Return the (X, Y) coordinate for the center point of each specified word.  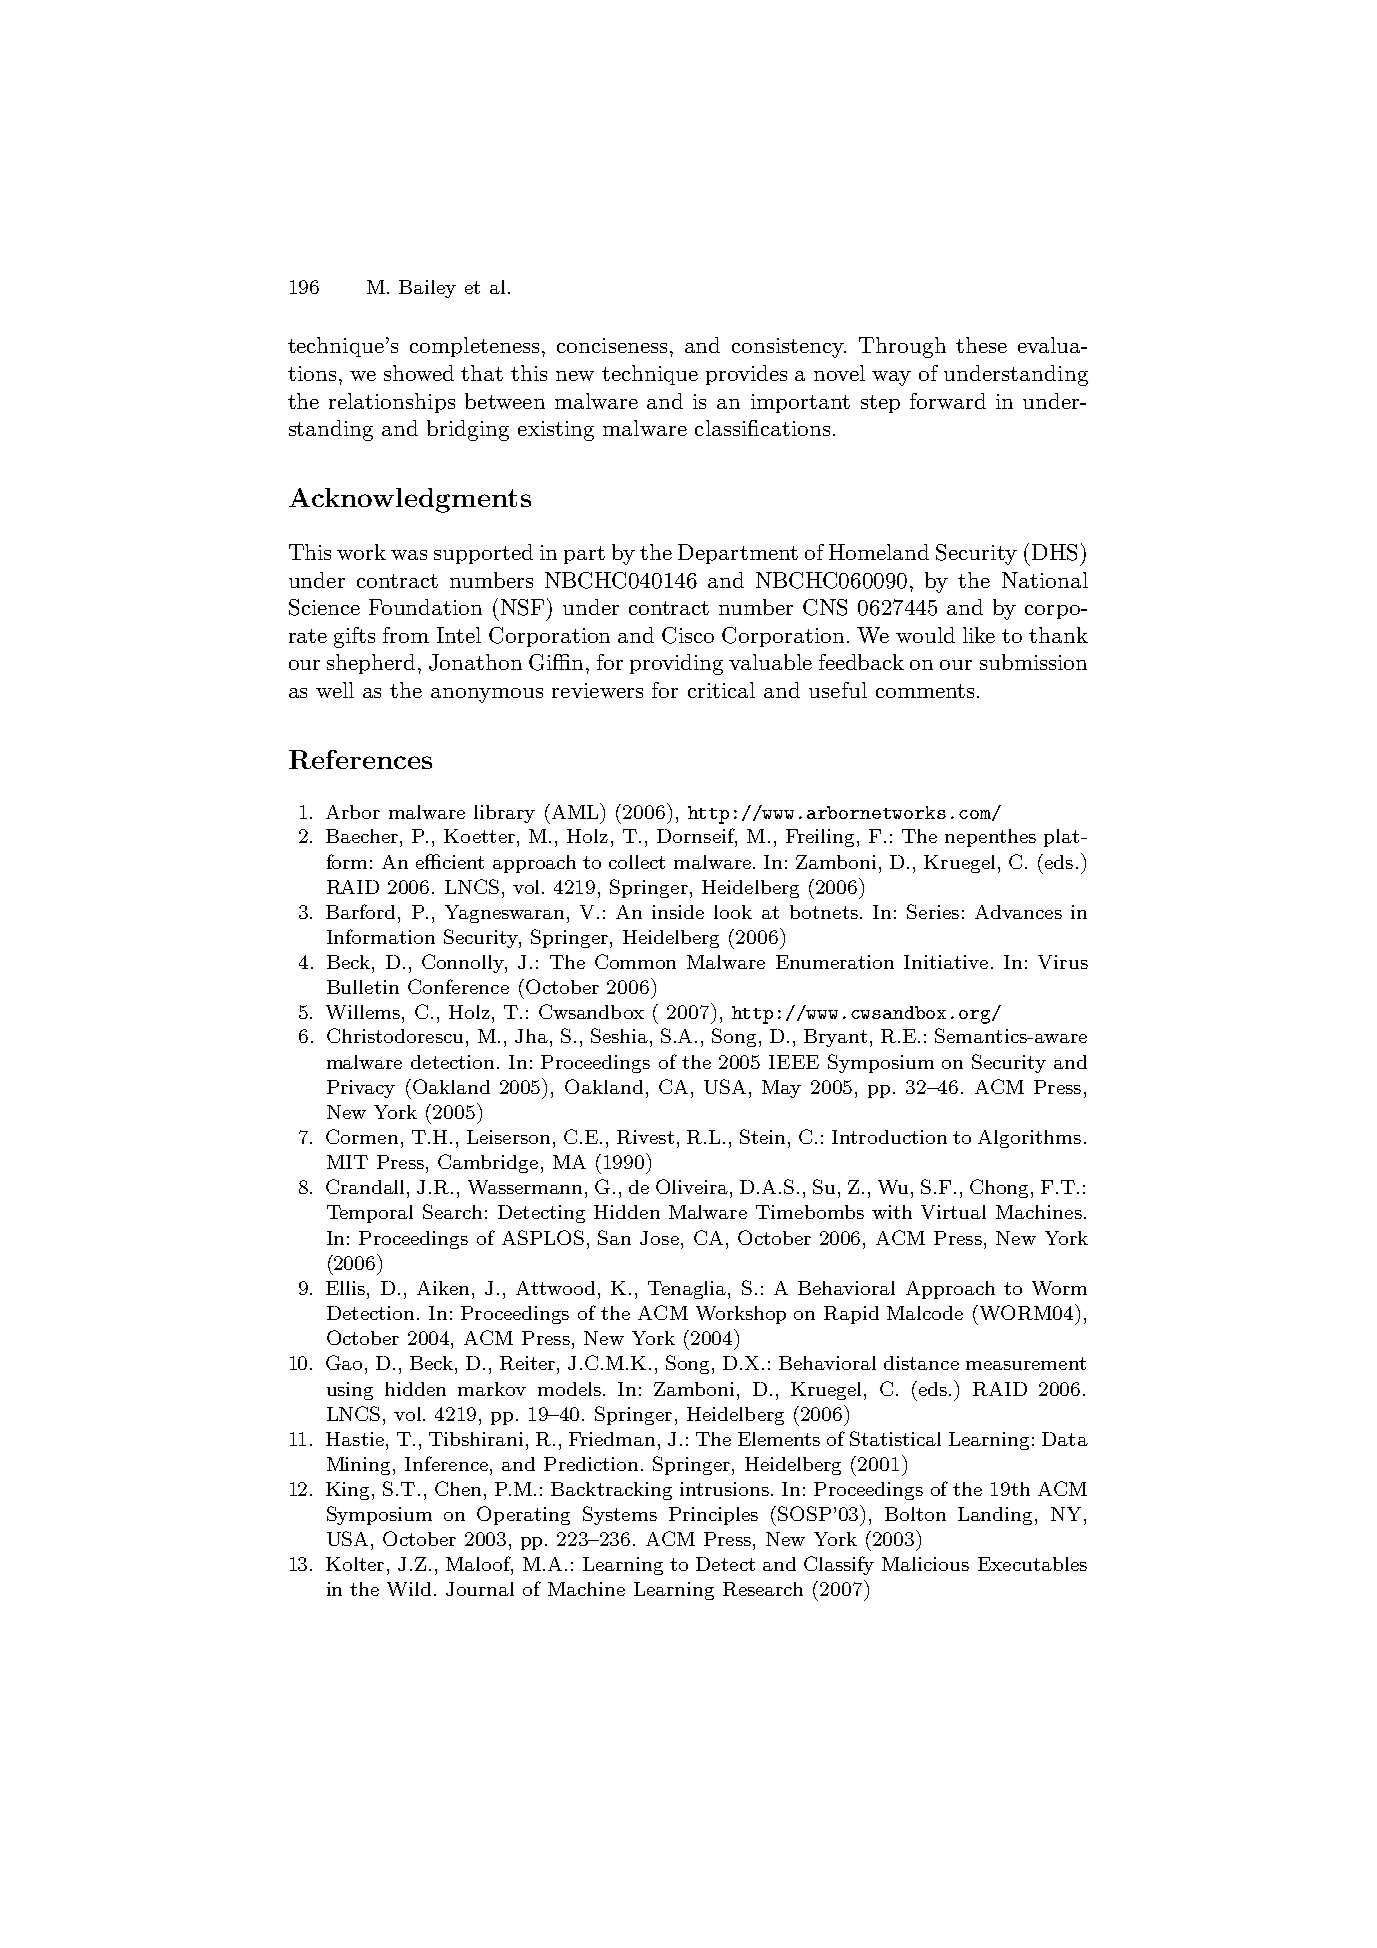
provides (746, 375)
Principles (713, 1516)
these (981, 345)
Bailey (427, 289)
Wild (409, 1589)
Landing (997, 1516)
